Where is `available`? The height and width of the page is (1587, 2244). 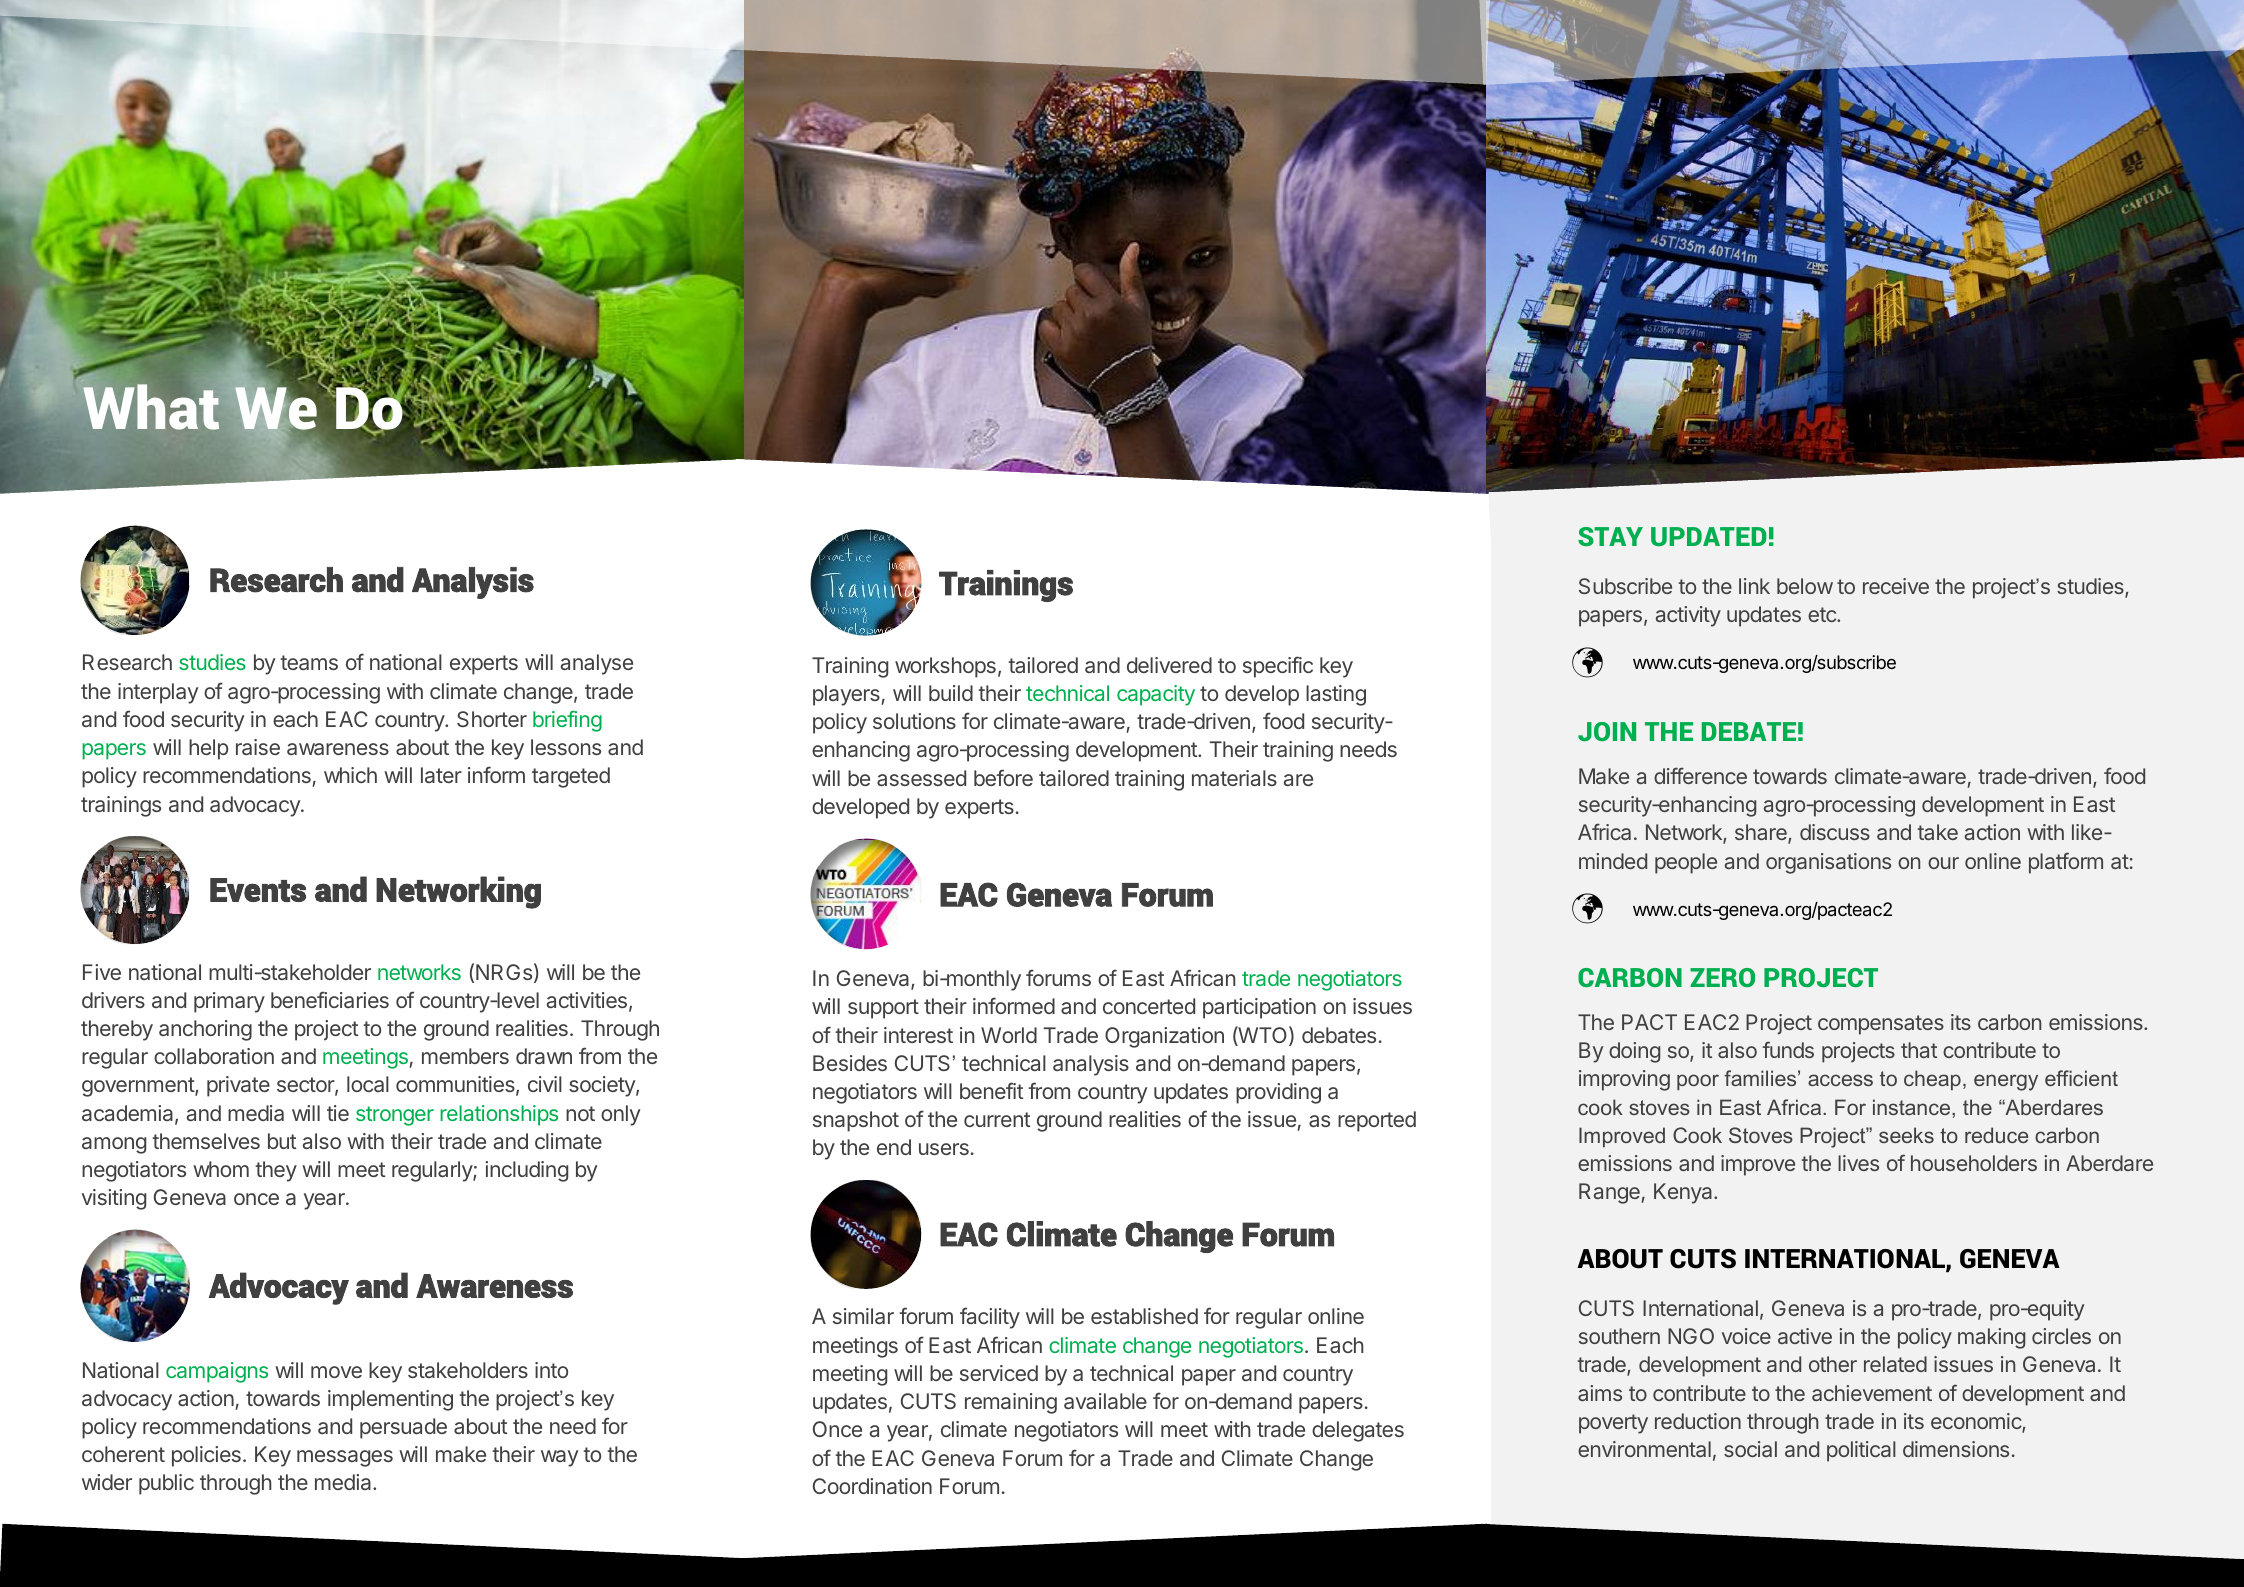
available is located at coordinates (1105, 1401).
